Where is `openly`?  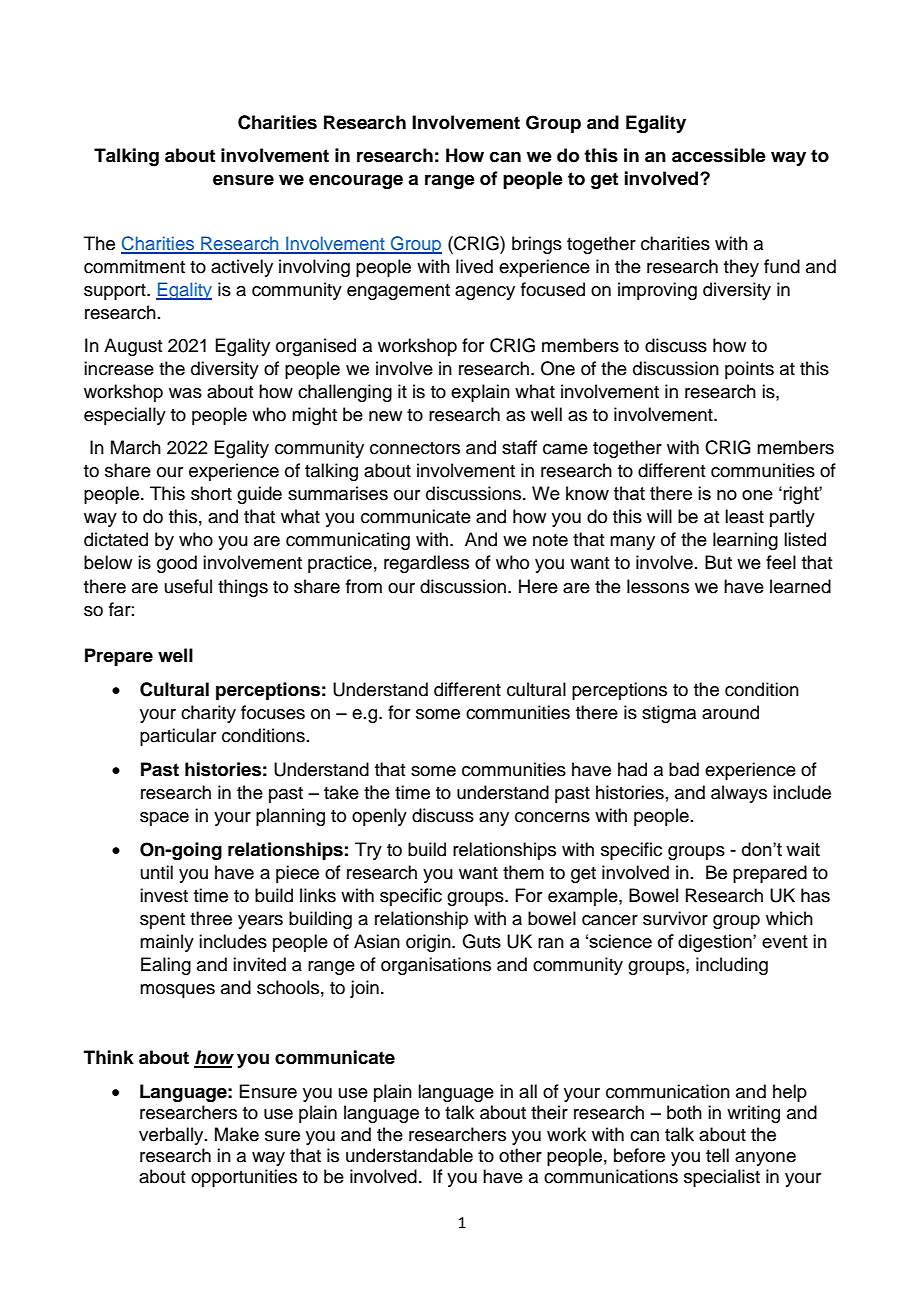
openly is located at coordinates (379, 817).
